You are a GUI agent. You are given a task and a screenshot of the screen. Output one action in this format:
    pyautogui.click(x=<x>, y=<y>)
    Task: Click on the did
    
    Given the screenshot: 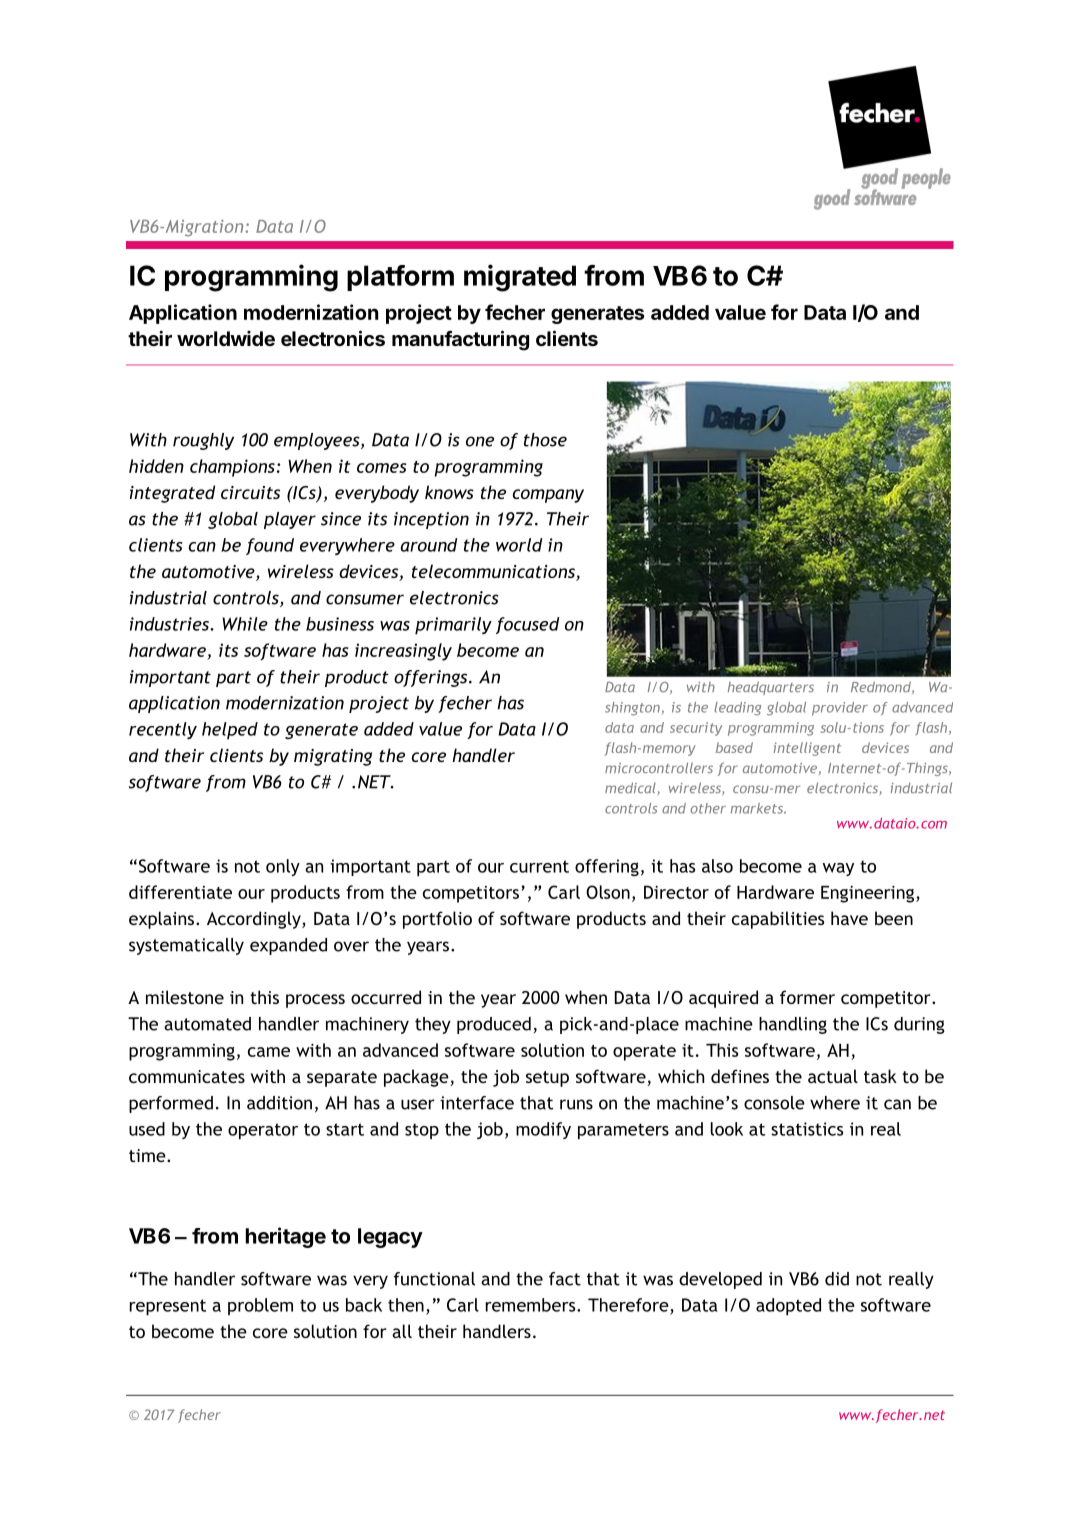 What is the action you would take?
    pyautogui.click(x=837, y=1279)
